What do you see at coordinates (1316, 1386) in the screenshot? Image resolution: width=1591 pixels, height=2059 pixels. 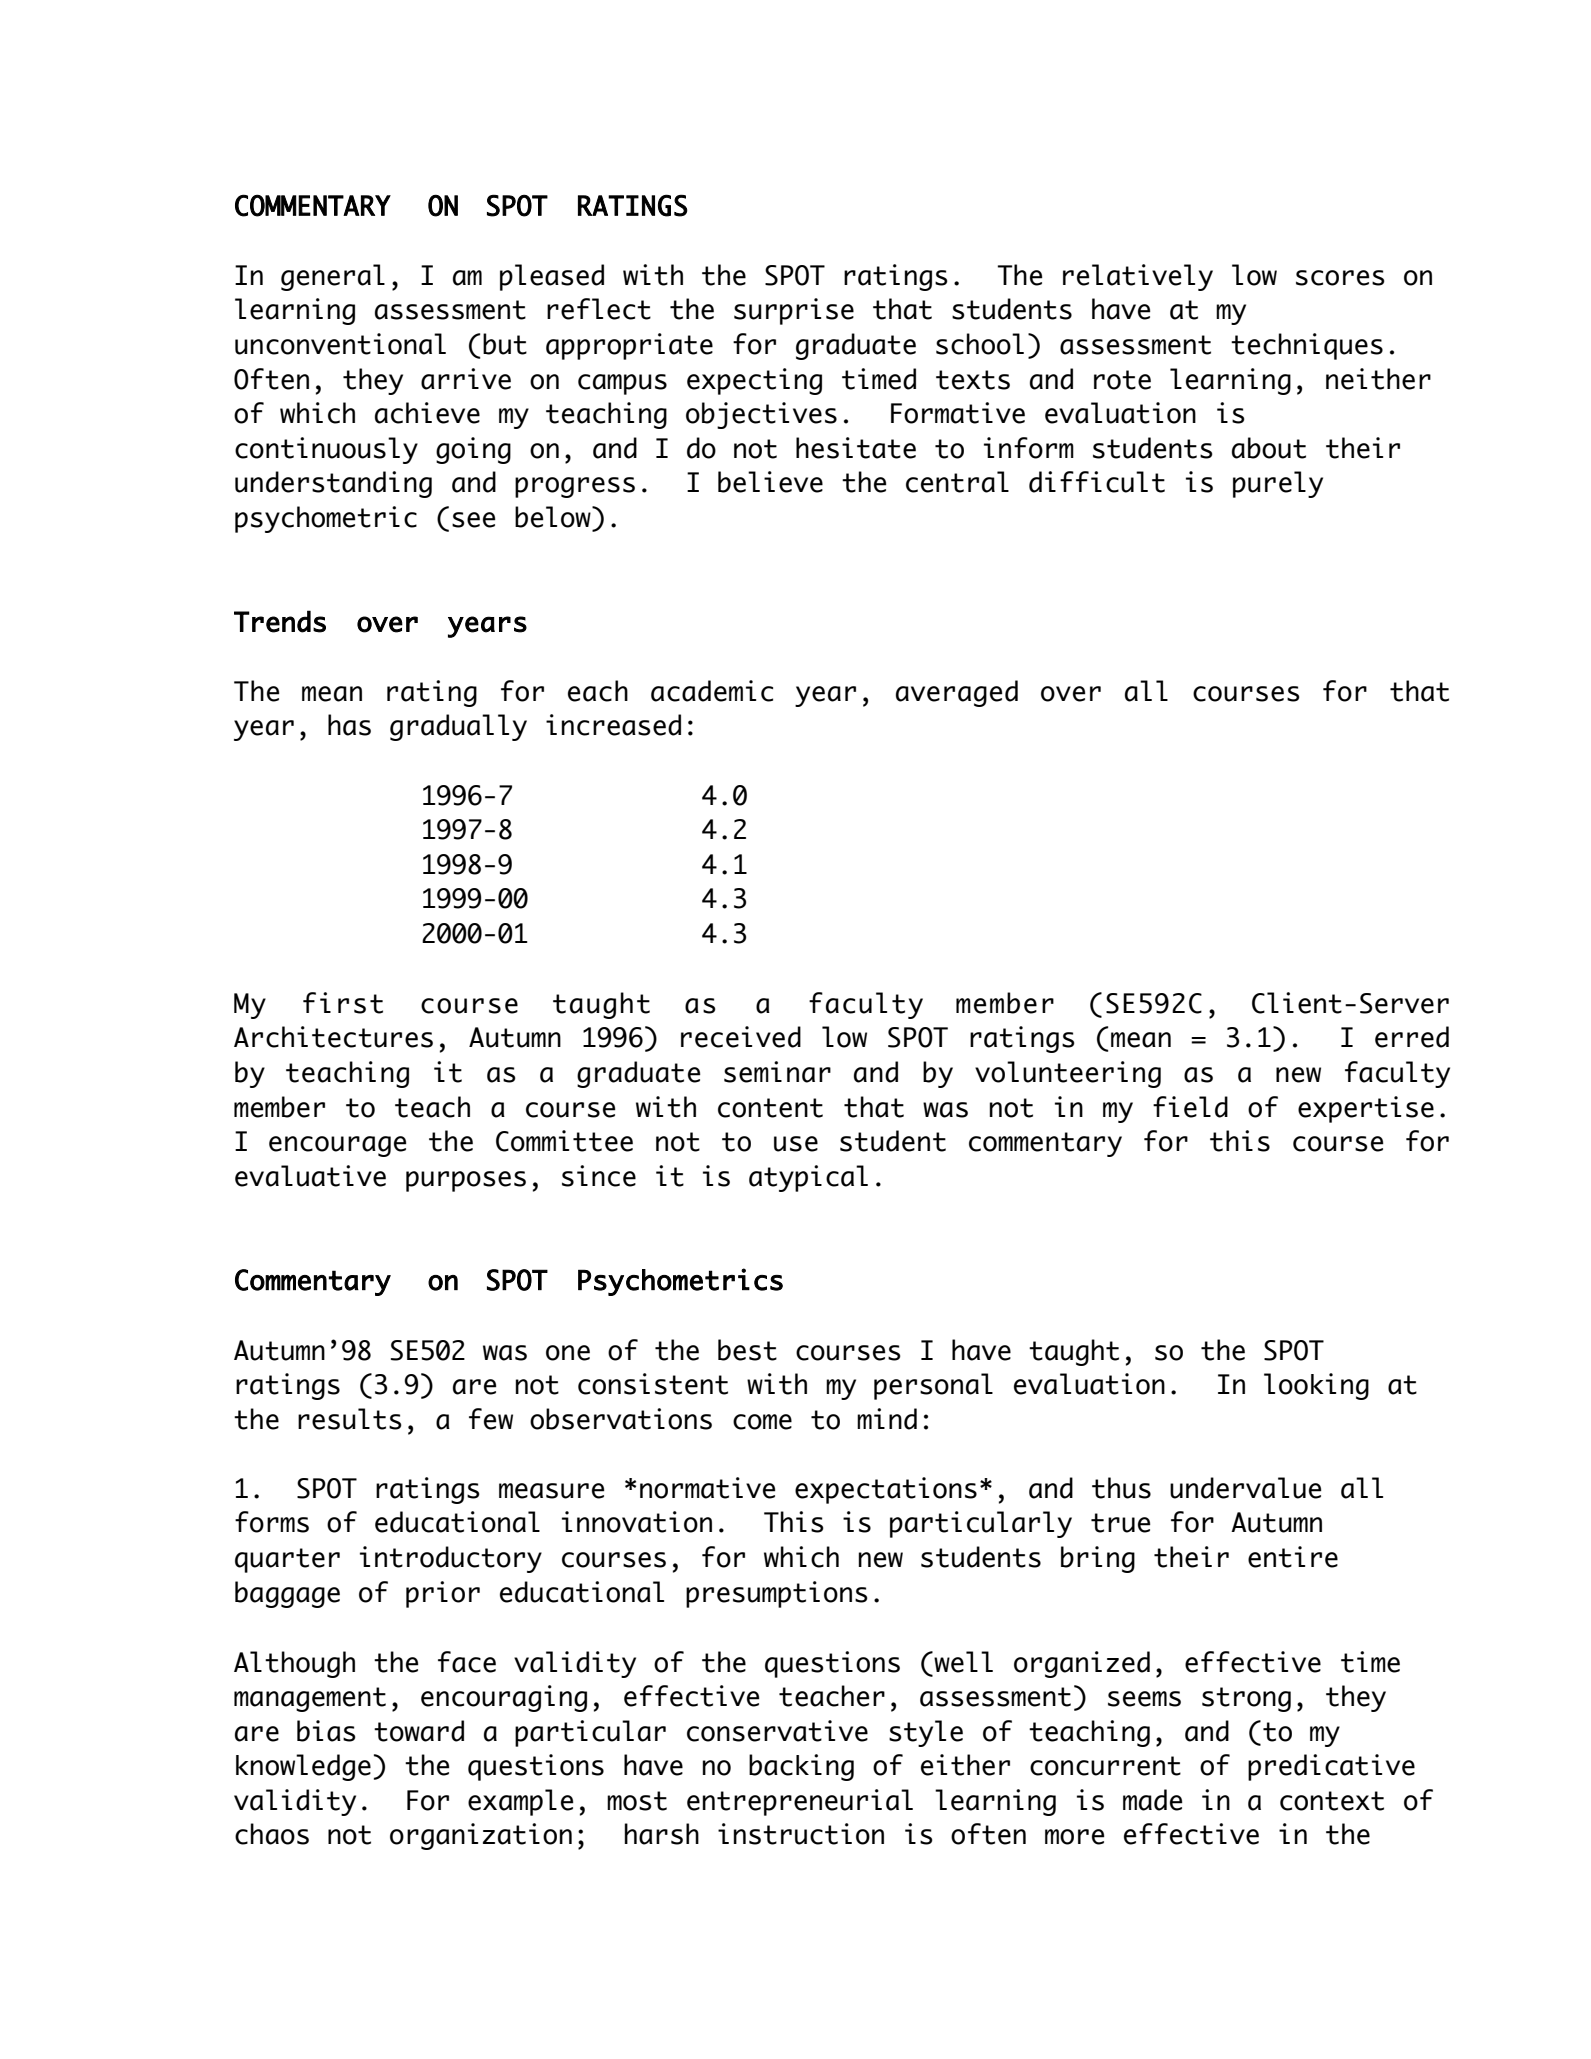 I see `looking` at bounding box center [1316, 1386].
